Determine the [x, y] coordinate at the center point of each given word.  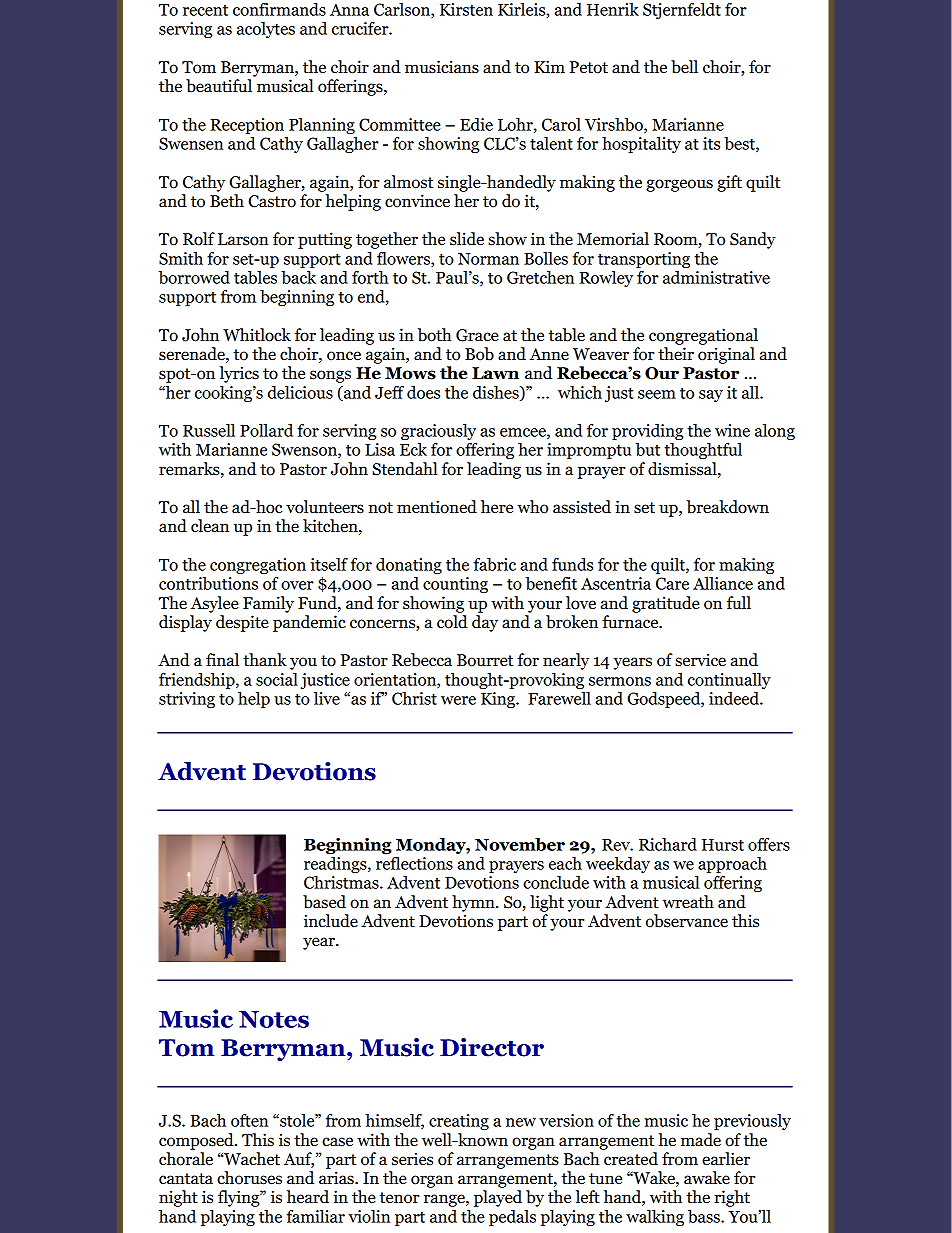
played [498, 1198]
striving [187, 700]
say [711, 396]
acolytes [266, 30]
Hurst [723, 845]
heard [308, 1197]
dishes [497, 393]
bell [684, 67]
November [520, 844]
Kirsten [466, 9]
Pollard [266, 430]
